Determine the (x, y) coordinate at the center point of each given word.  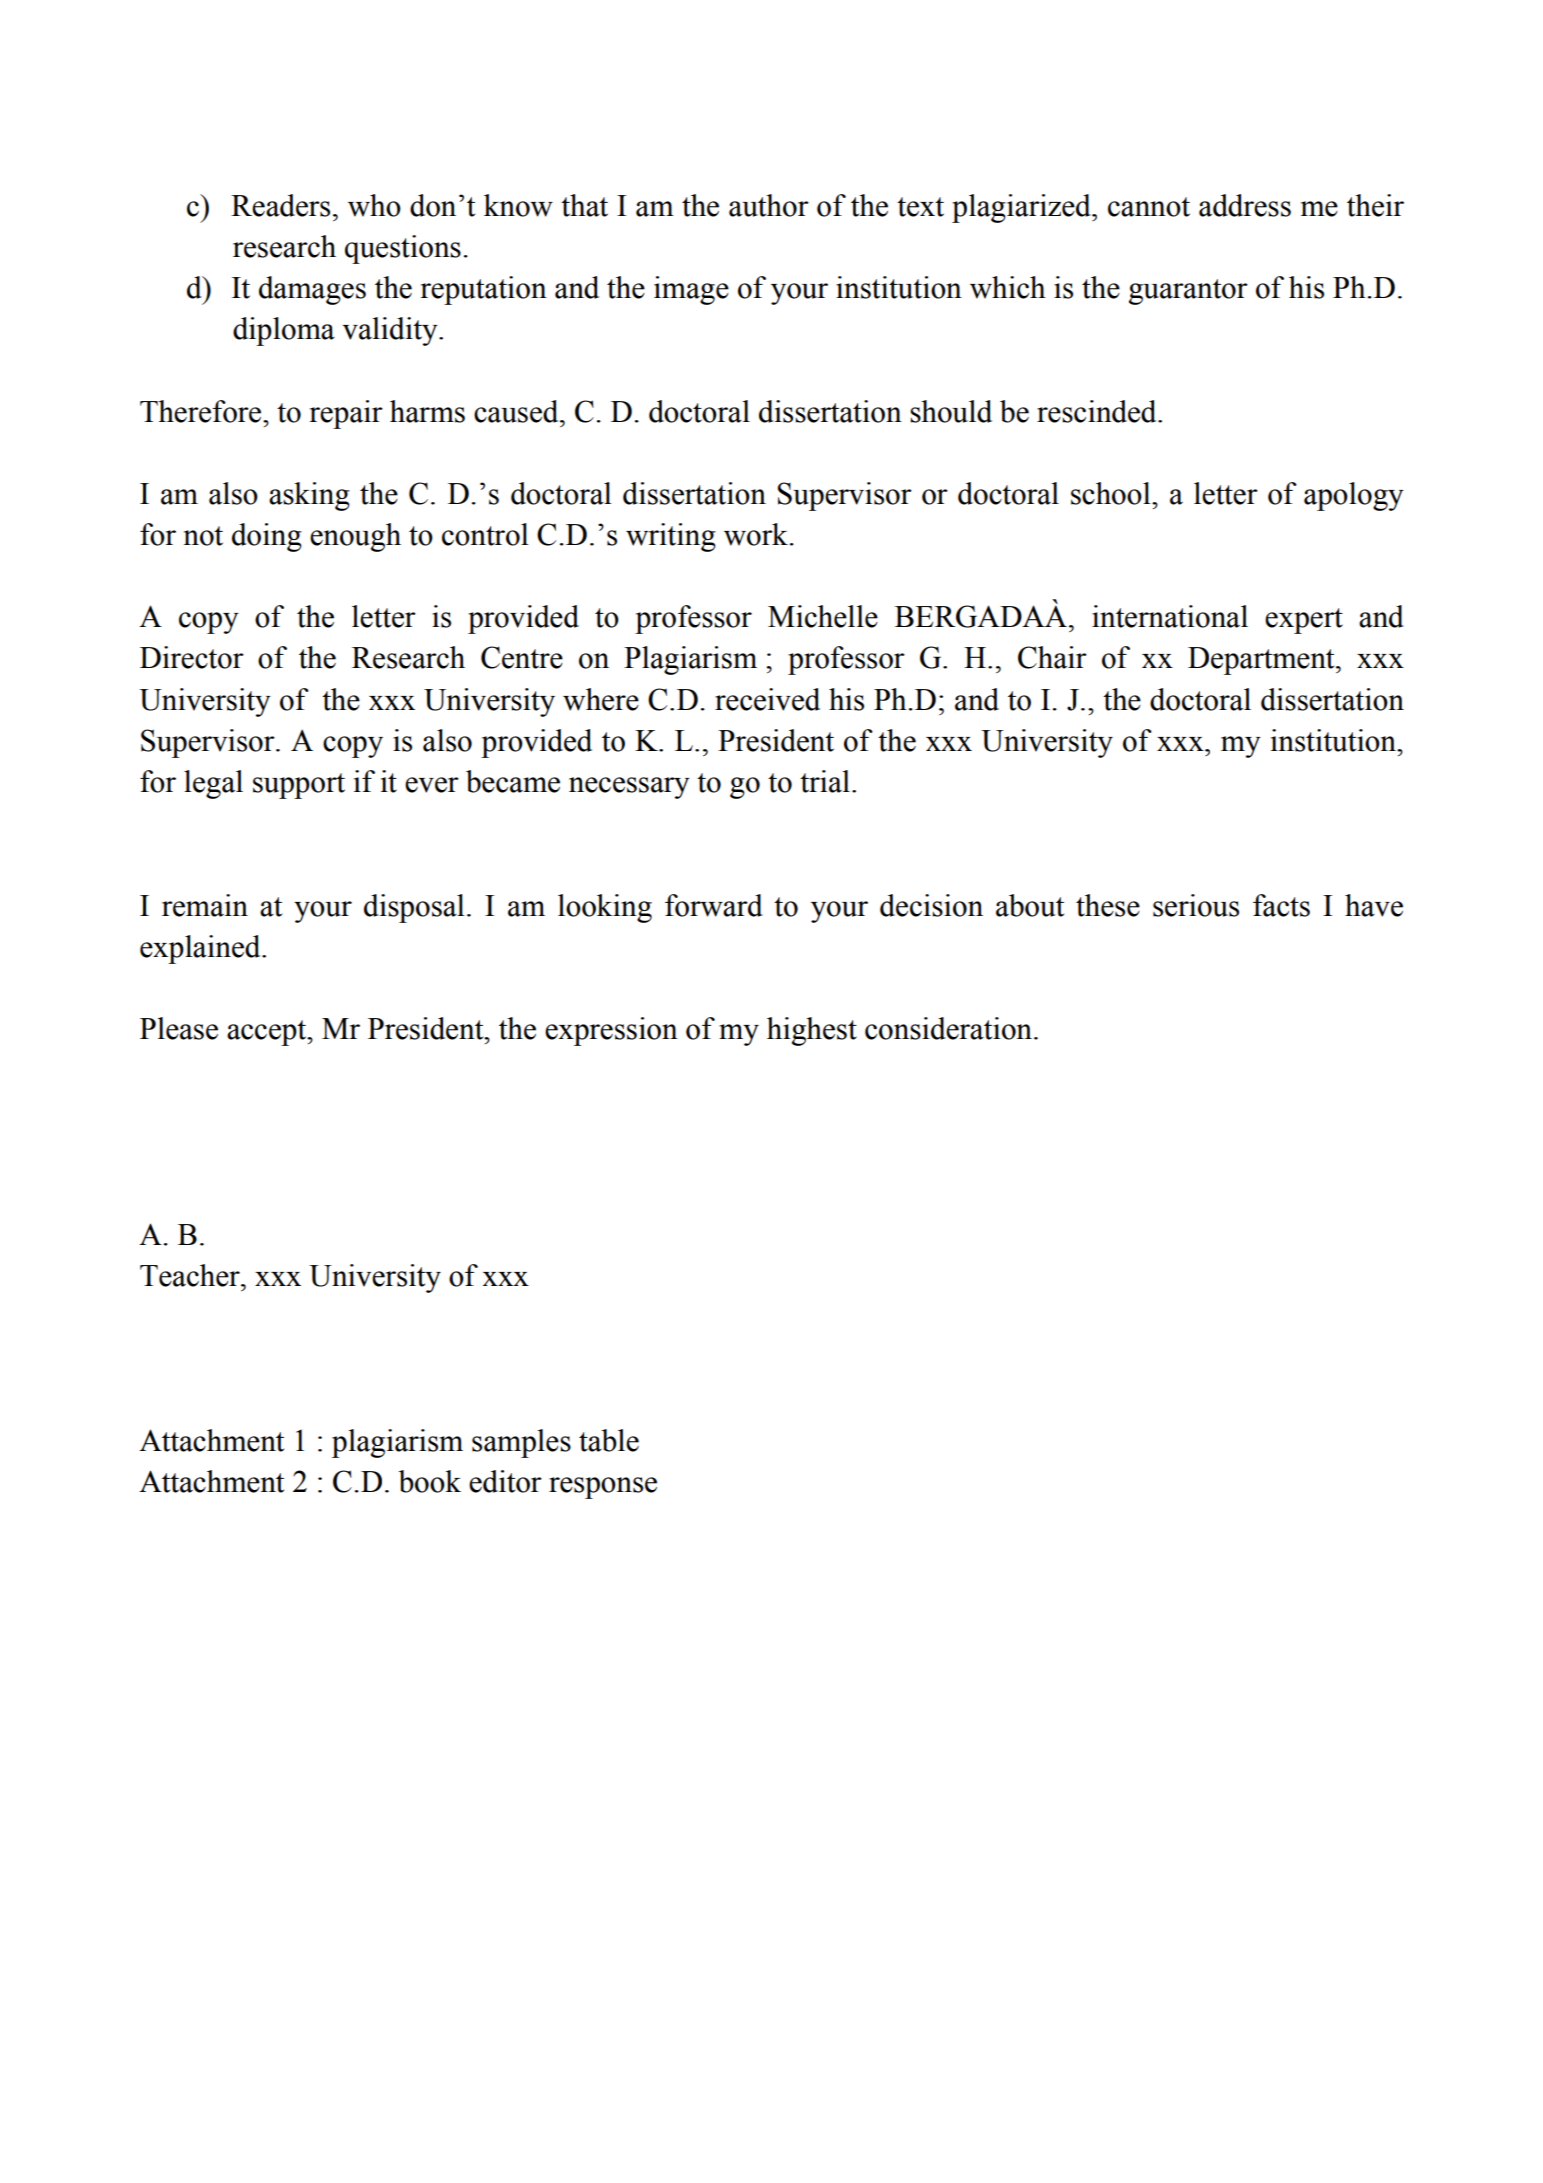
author (769, 205)
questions (403, 249)
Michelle (823, 616)
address (1245, 205)
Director (192, 657)
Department (1262, 661)
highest (812, 1031)
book (429, 1481)
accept (268, 1033)
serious (1196, 905)
